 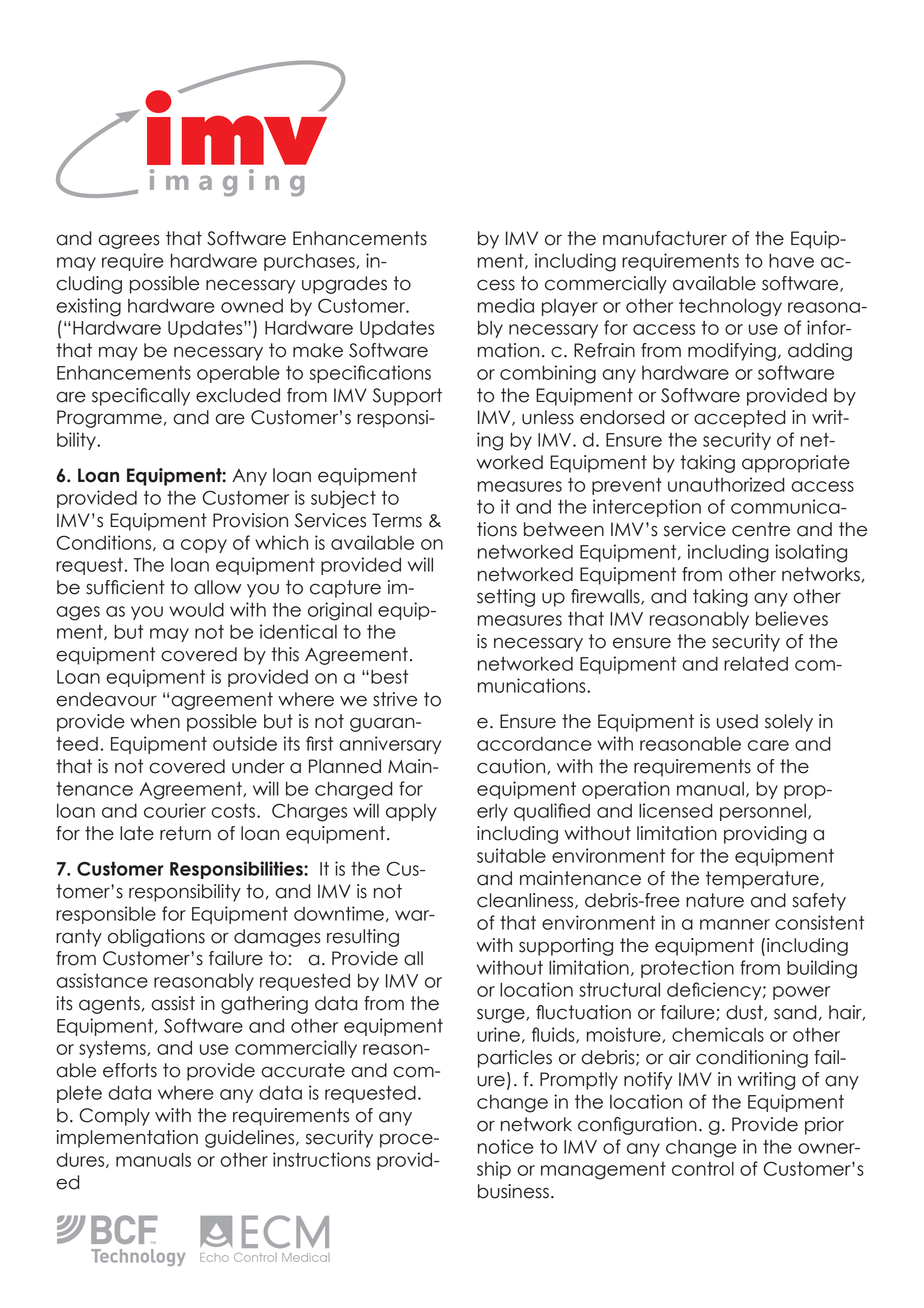 I want to click on copy, so click(x=204, y=546).
